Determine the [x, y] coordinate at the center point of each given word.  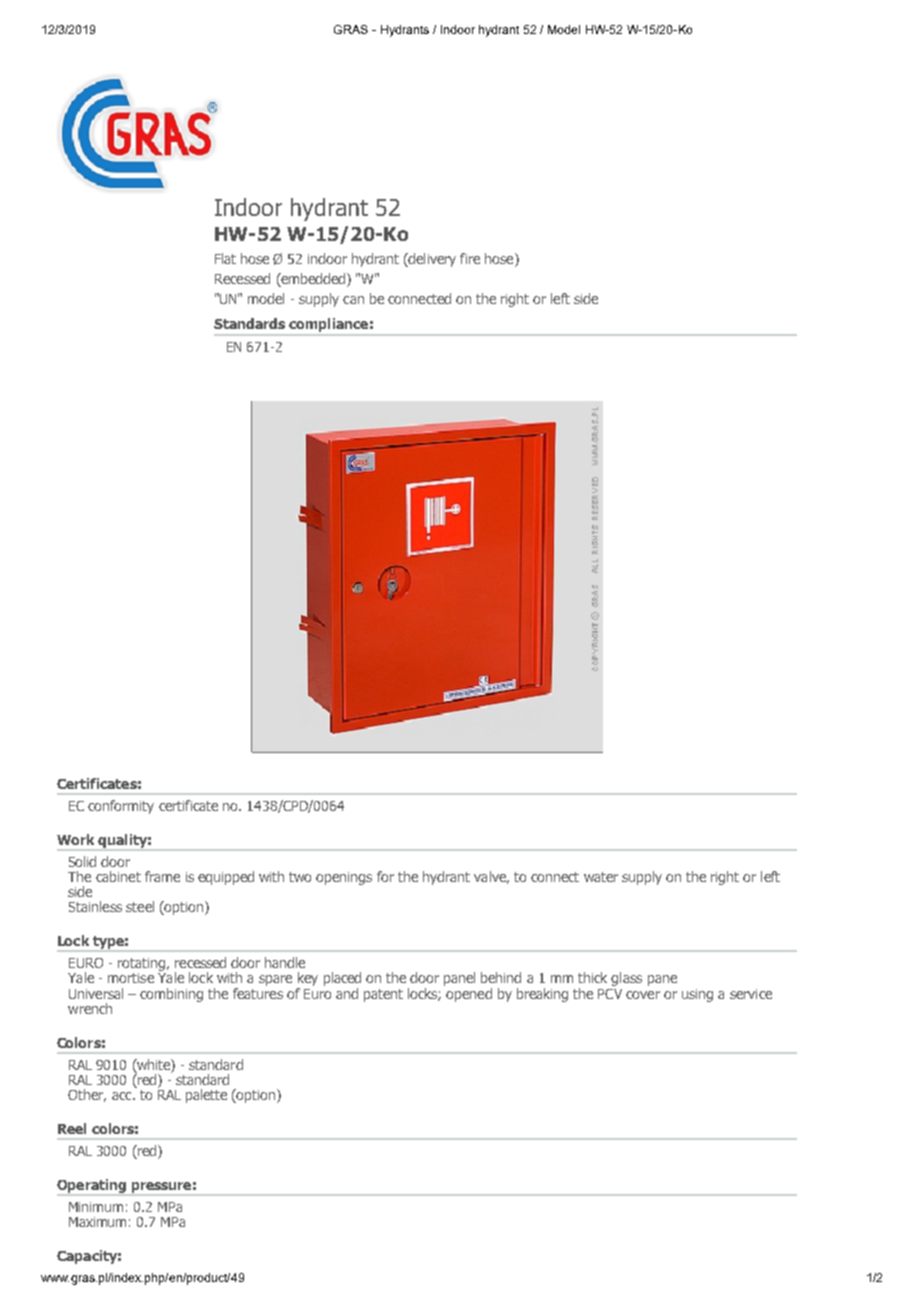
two [300, 877]
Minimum [96, 1207]
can [353, 300]
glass [626, 979]
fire [470, 258]
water [601, 877]
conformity [121, 807]
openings [344, 878]
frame [162, 876]
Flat [225, 258]
